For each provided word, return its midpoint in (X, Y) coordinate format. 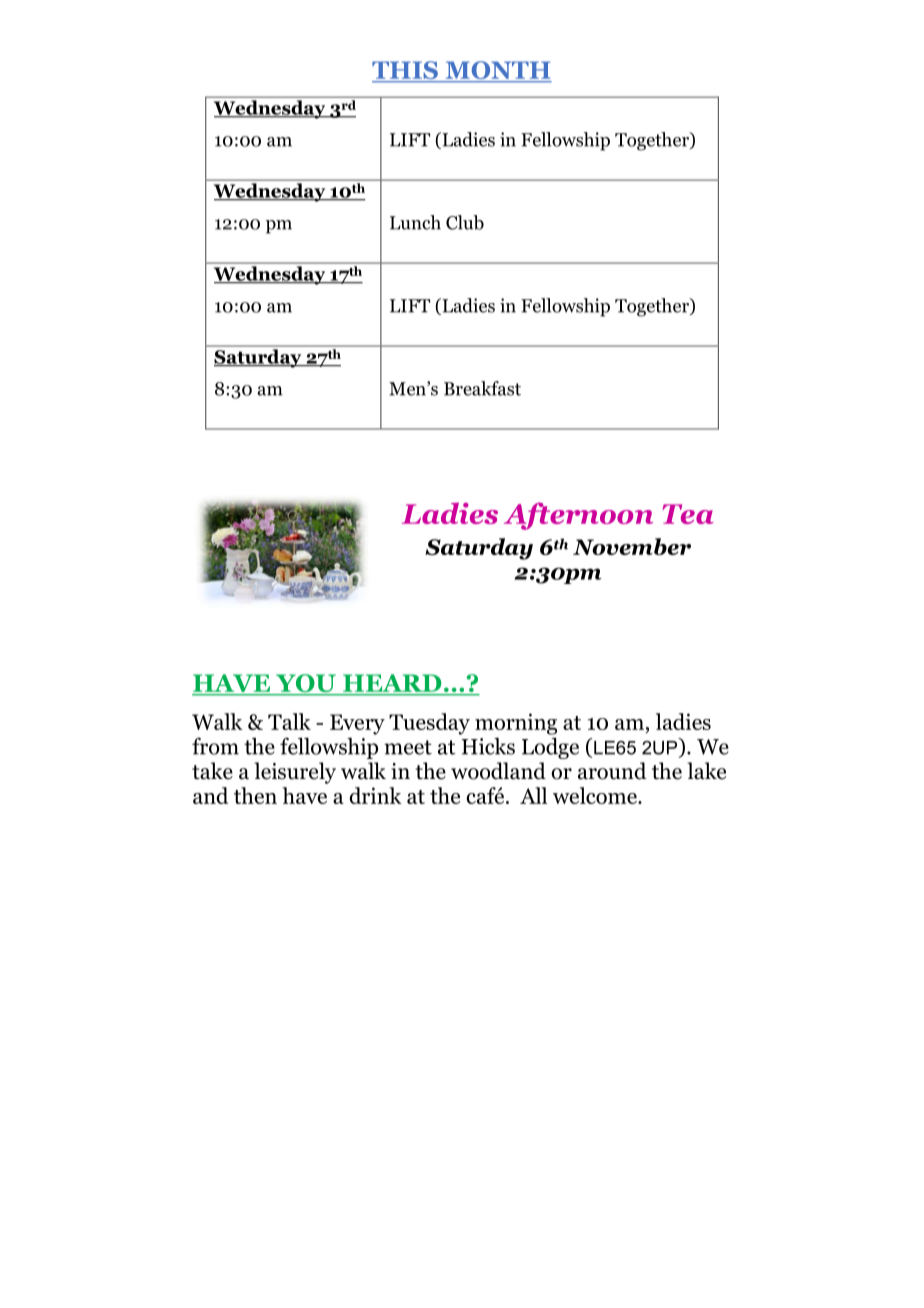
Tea (688, 514)
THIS (406, 71)
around (612, 771)
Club (465, 222)
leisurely (295, 773)
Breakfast (482, 388)
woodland (498, 771)
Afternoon (578, 516)
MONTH (497, 71)
